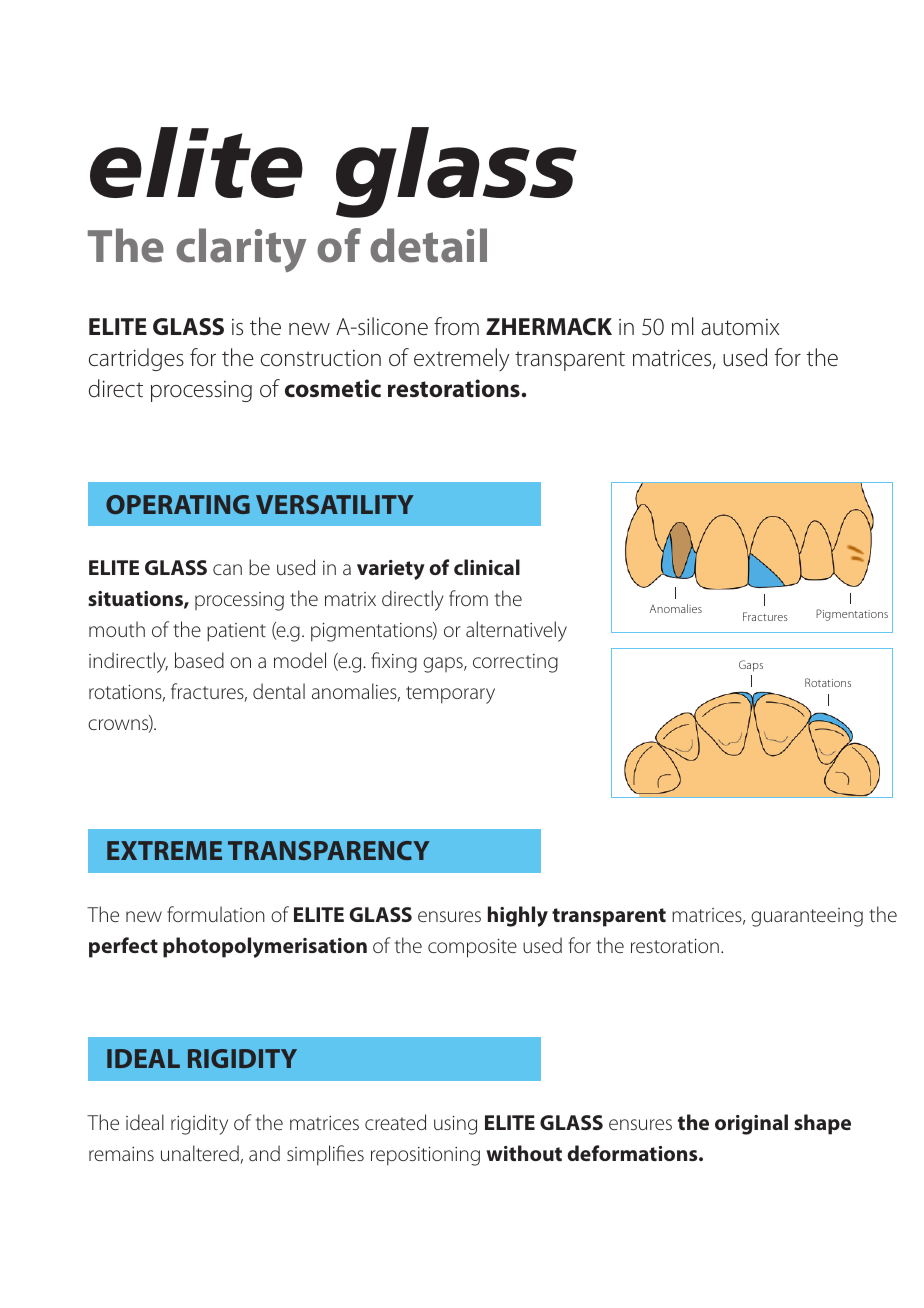 The image size is (924, 1308). Describe the element at coordinates (216, 914) in the screenshot. I see `formulation` at that location.
